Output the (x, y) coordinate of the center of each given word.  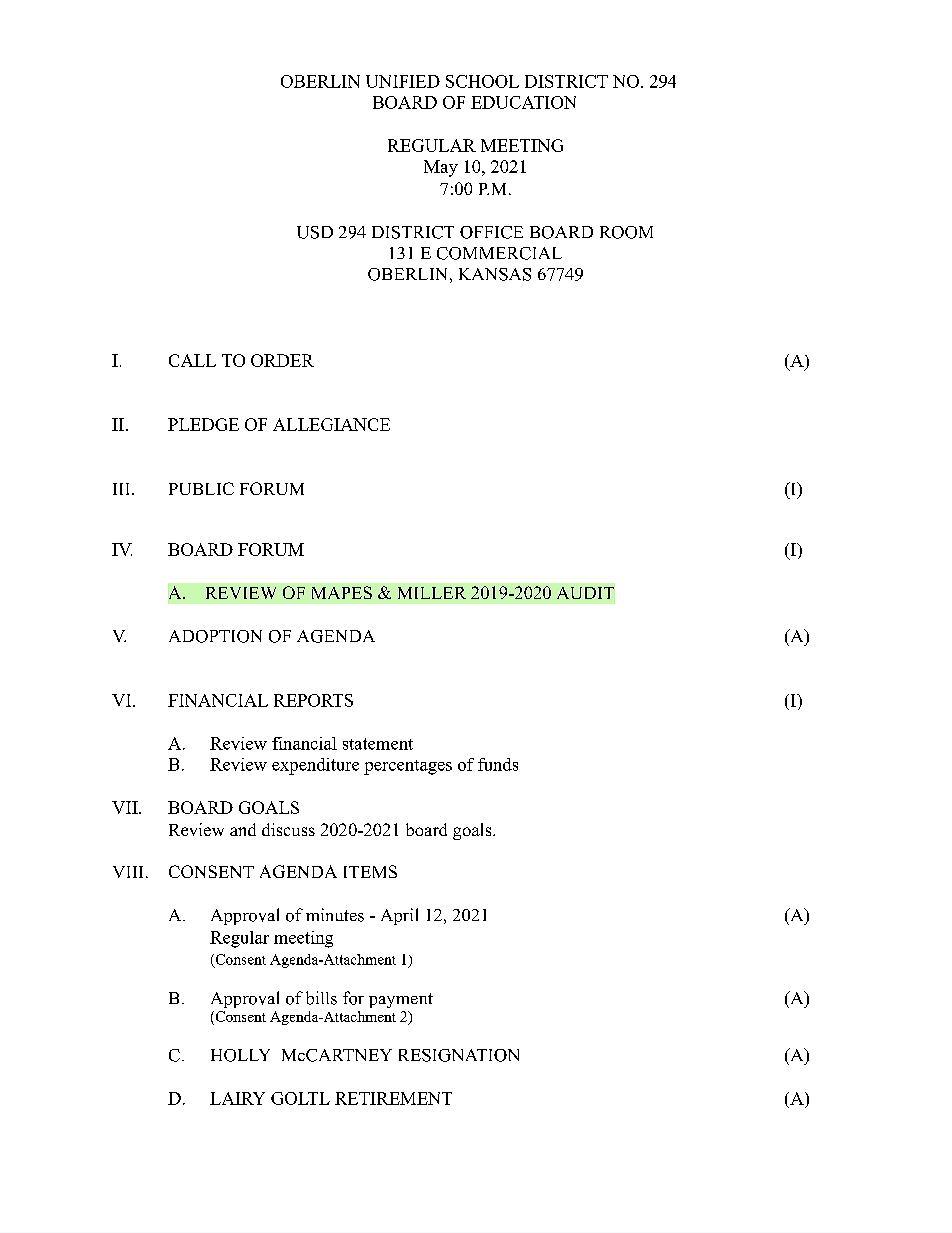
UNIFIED (403, 81)
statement (378, 744)
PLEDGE (203, 424)
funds (498, 764)
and (243, 829)
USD (315, 232)
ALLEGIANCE (331, 424)
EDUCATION (523, 102)
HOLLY (240, 1055)
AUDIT (585, 593)
